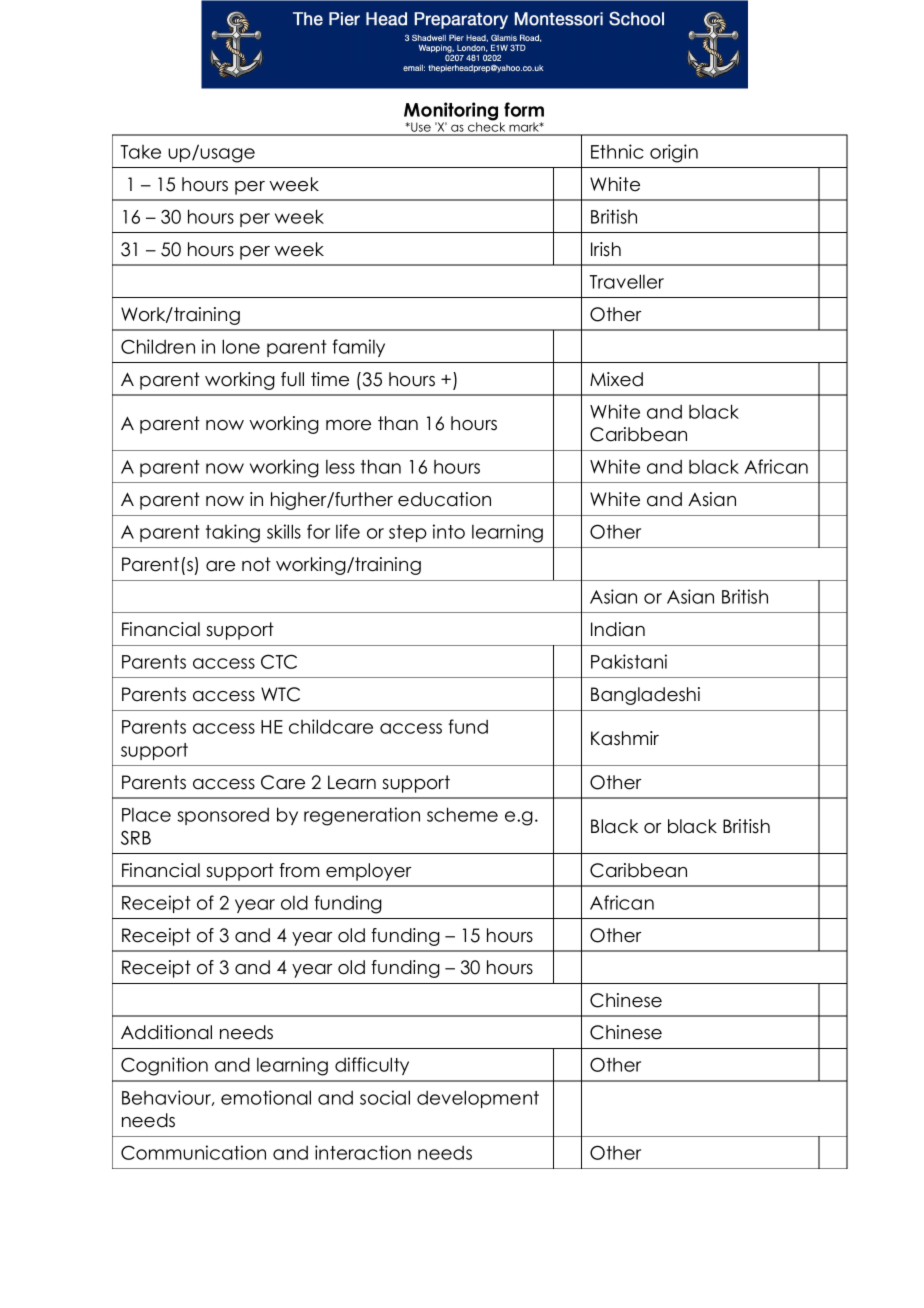 Image resolution: width=924 pixels, height=1308 pixels. What do you see at coordinates (141, 152) in the image?
I see `Take` at bounding box center [141, 152].
